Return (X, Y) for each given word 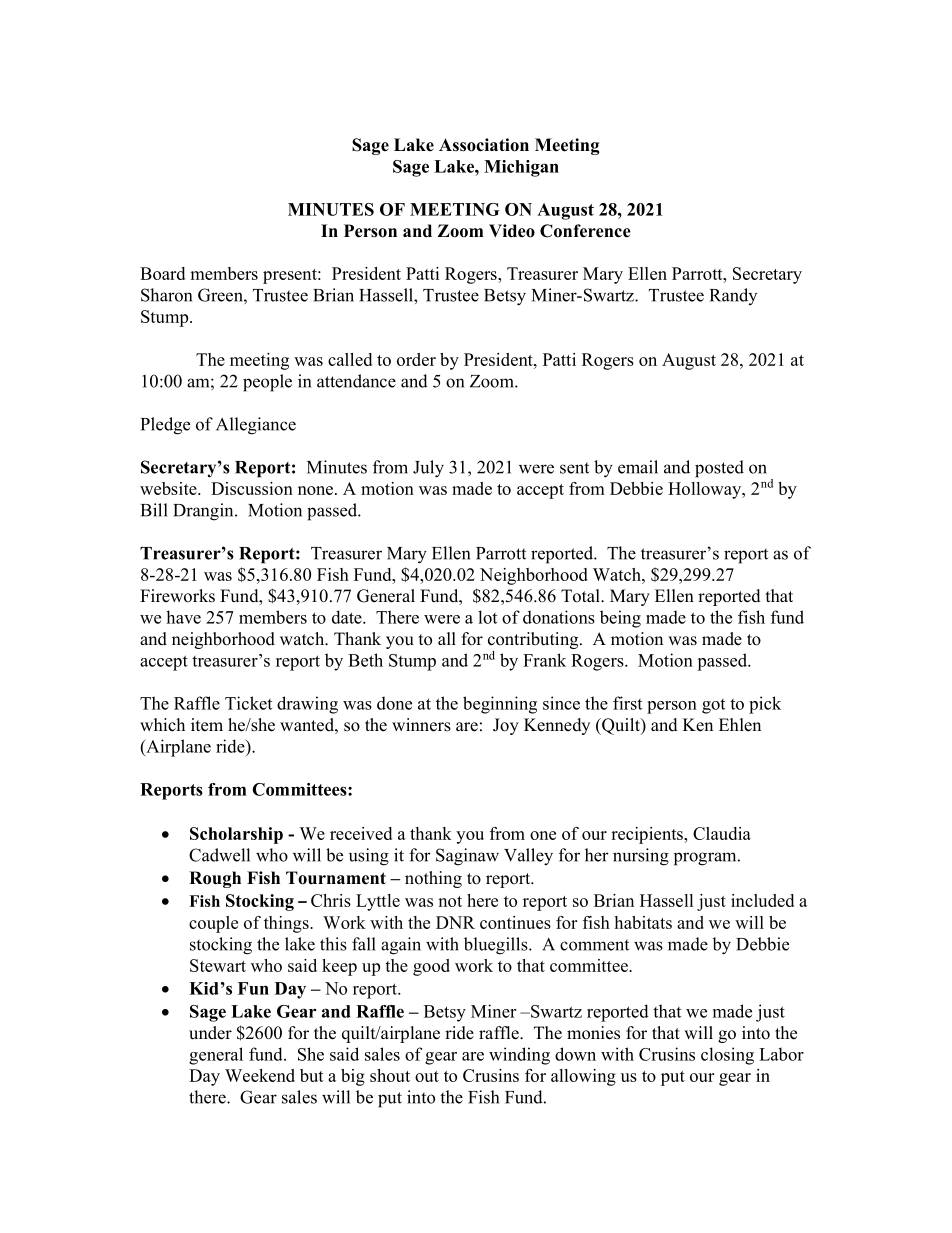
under (210, 1033)
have (183, 617)
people (267, 383)
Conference (585, 231)
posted (719, 469)
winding (519, 1056)
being (620, 619)
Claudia (722, 833)
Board (162, 273)
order (416, 359)
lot (487, 617)
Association (484, 145)
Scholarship (236, 835)
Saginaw (467, 857)
